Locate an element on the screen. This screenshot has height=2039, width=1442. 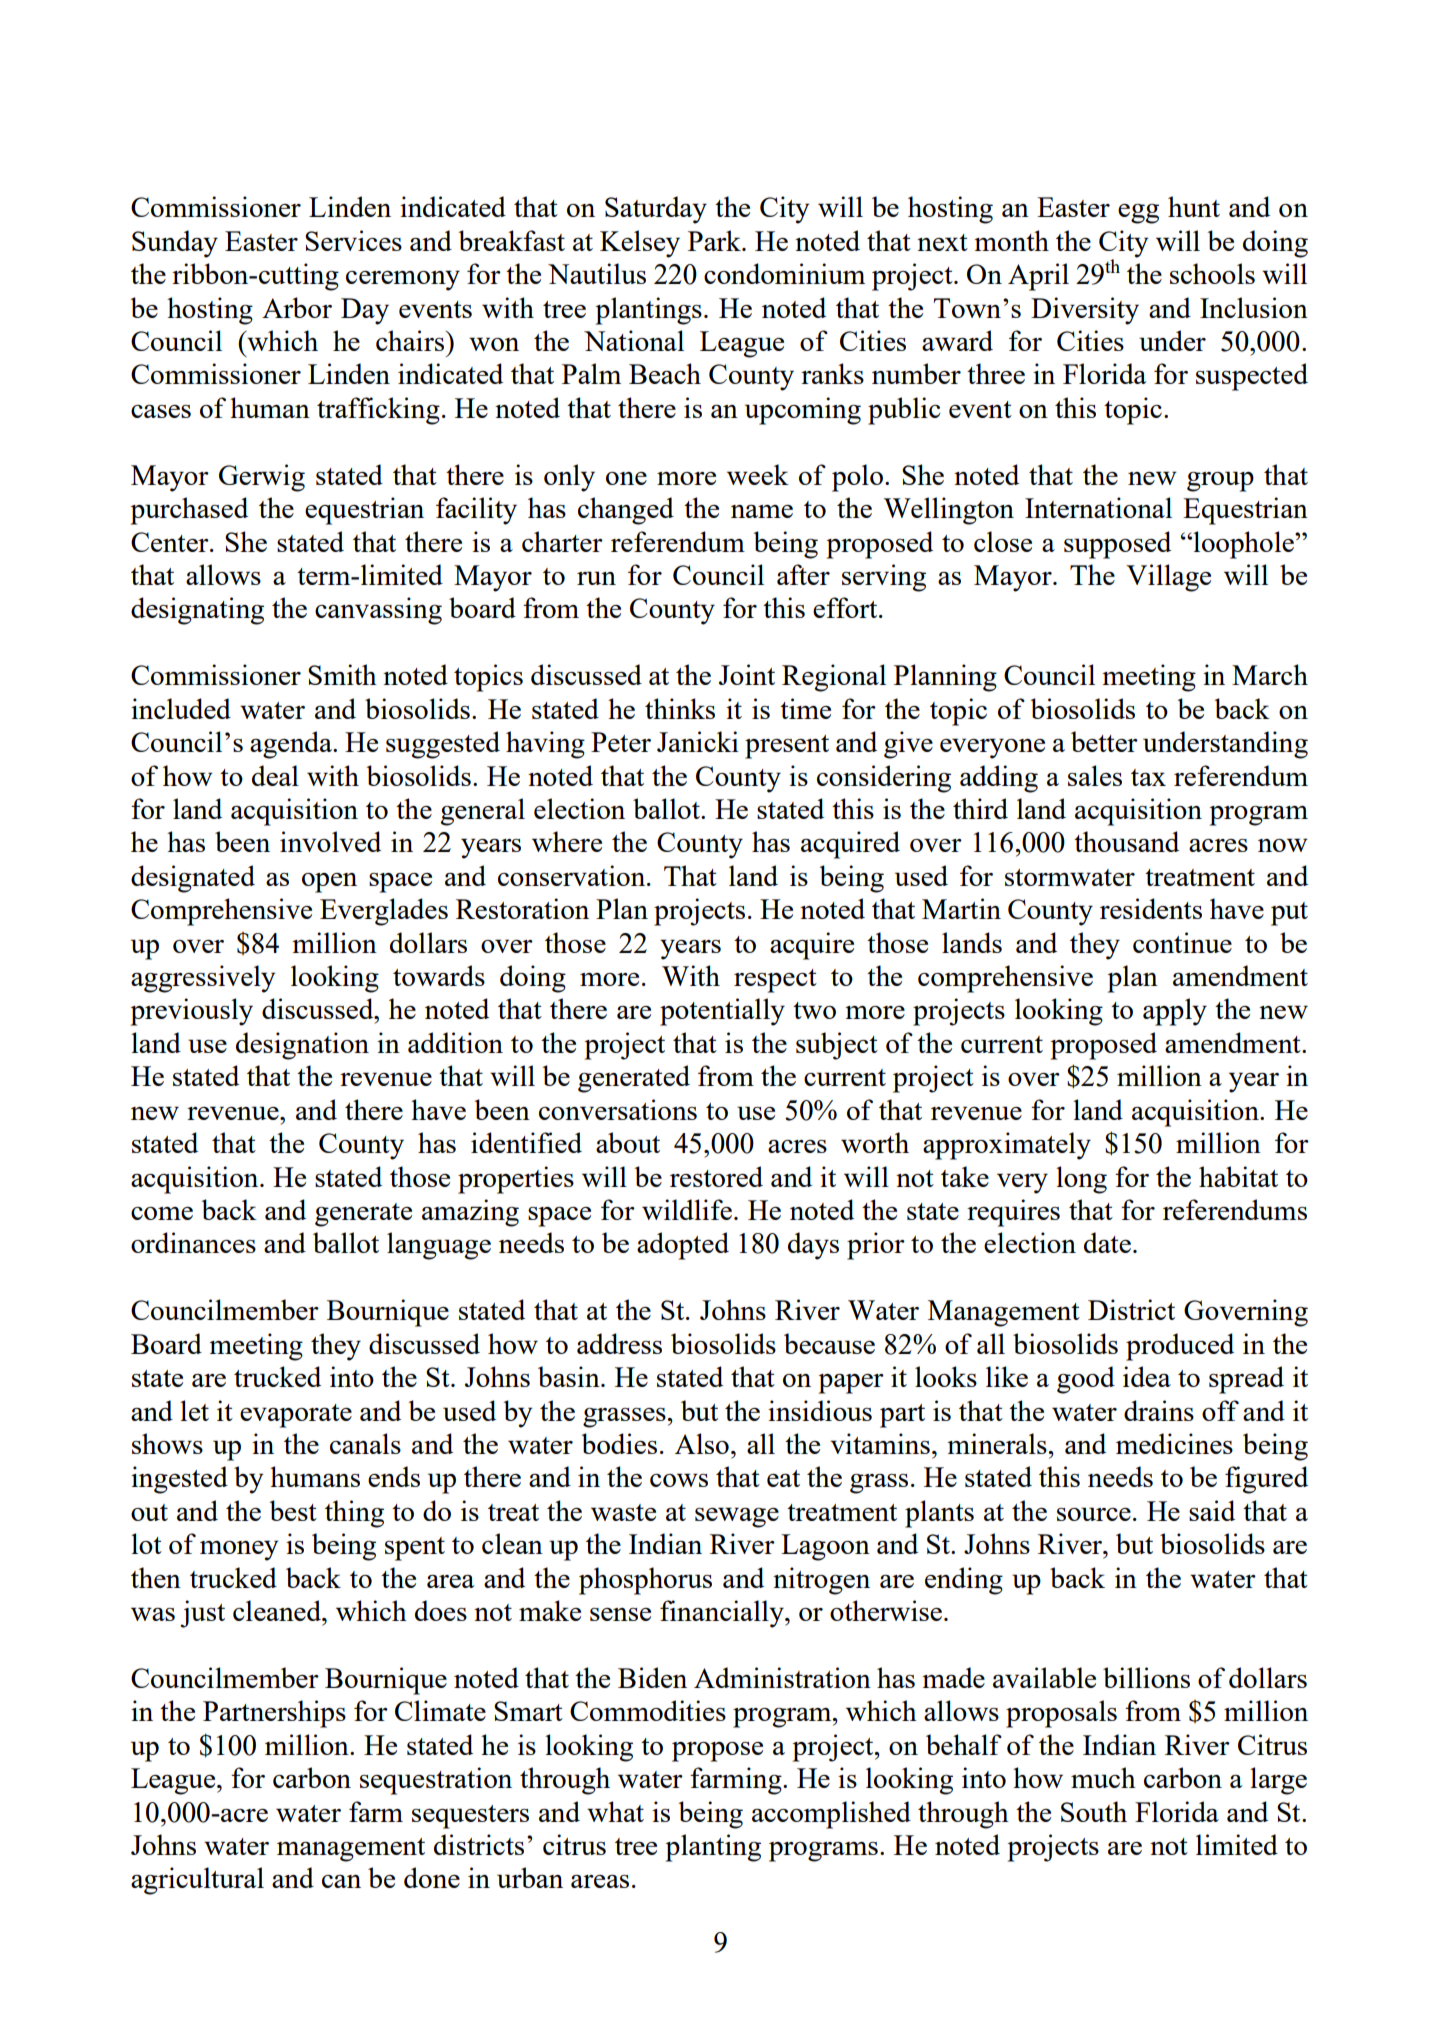
ordinances is located at coordinates (193, 1242).
